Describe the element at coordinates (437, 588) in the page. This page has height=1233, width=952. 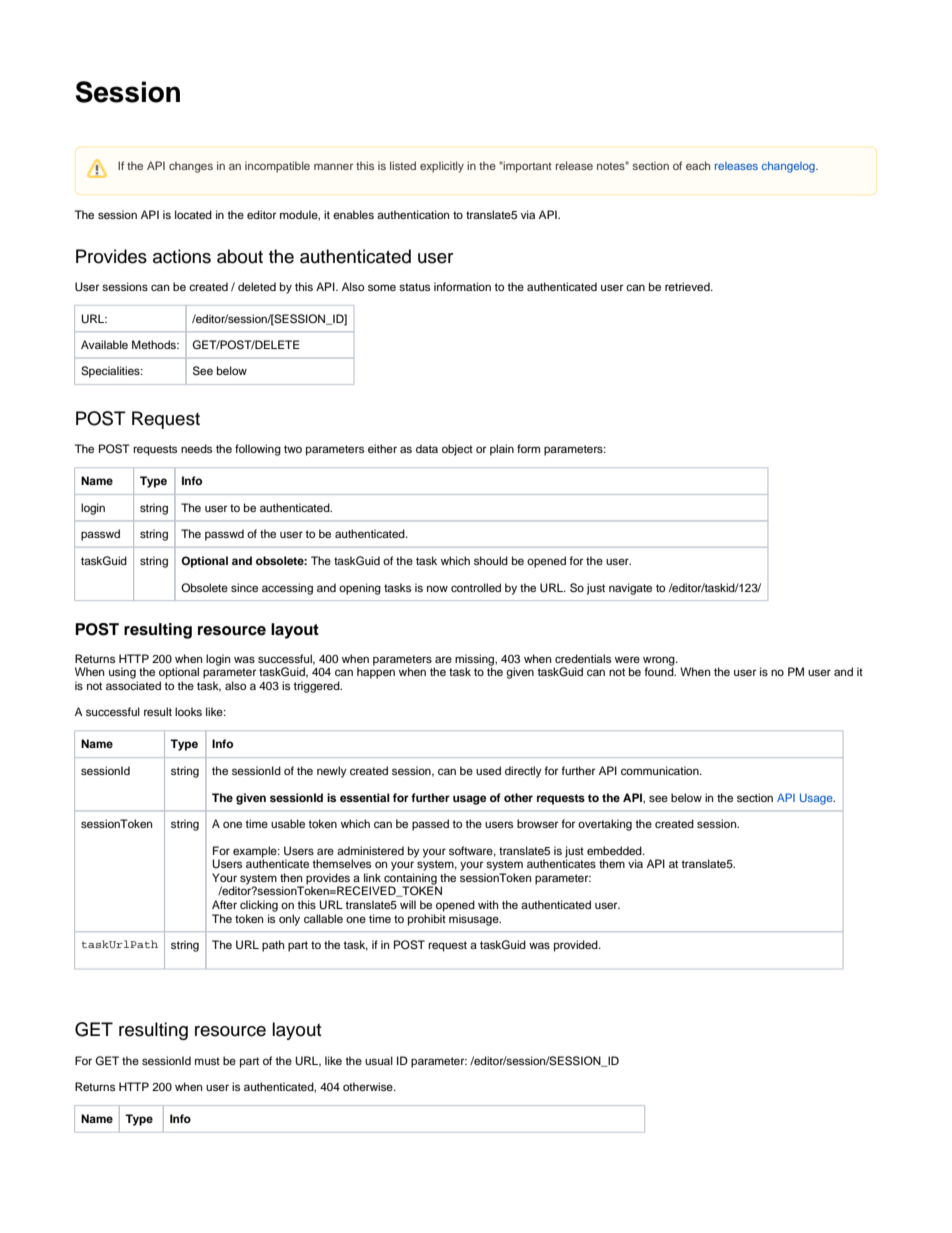
I see `now` at that location.
